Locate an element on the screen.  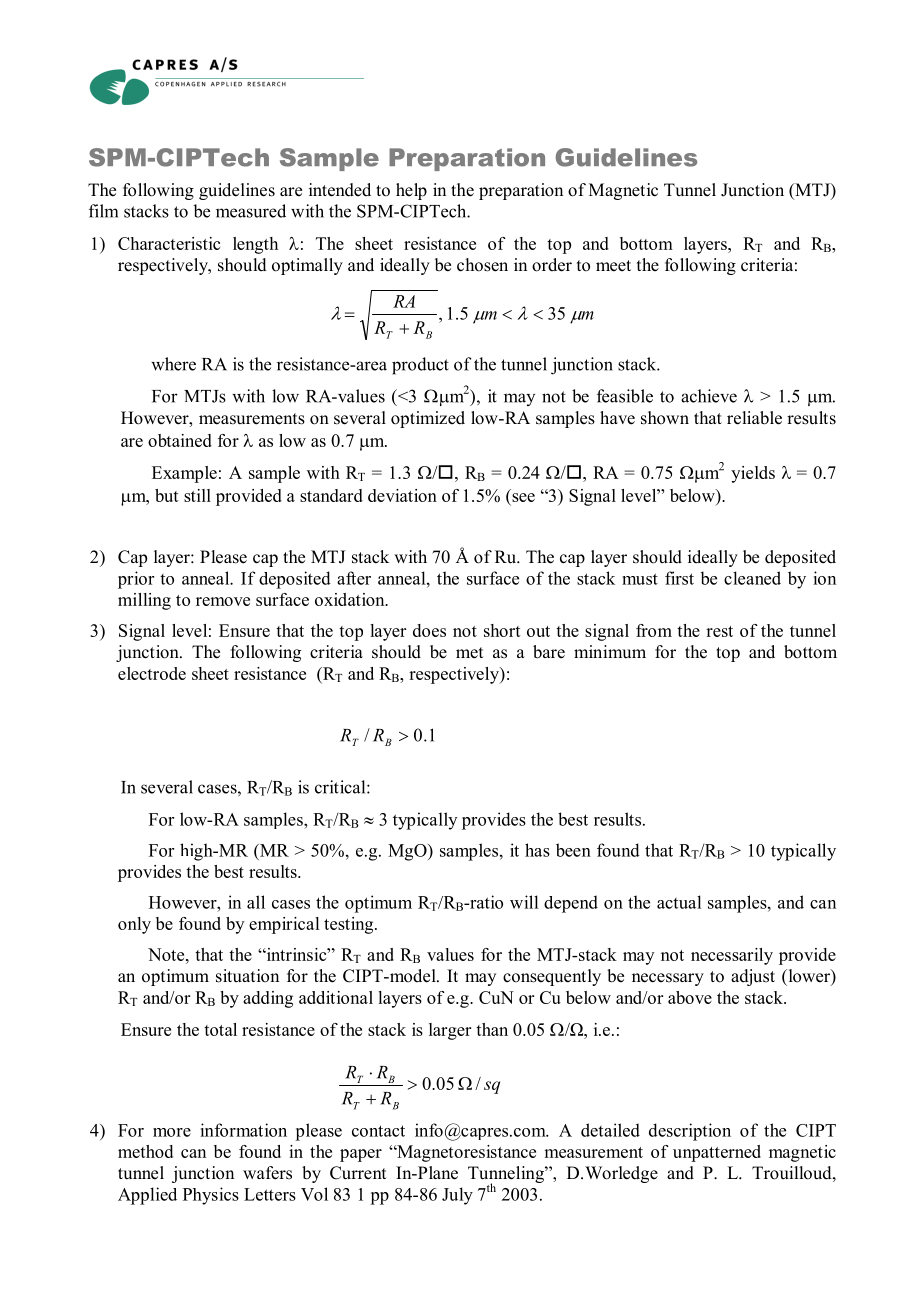
help is located at coordinates (411, 191).
